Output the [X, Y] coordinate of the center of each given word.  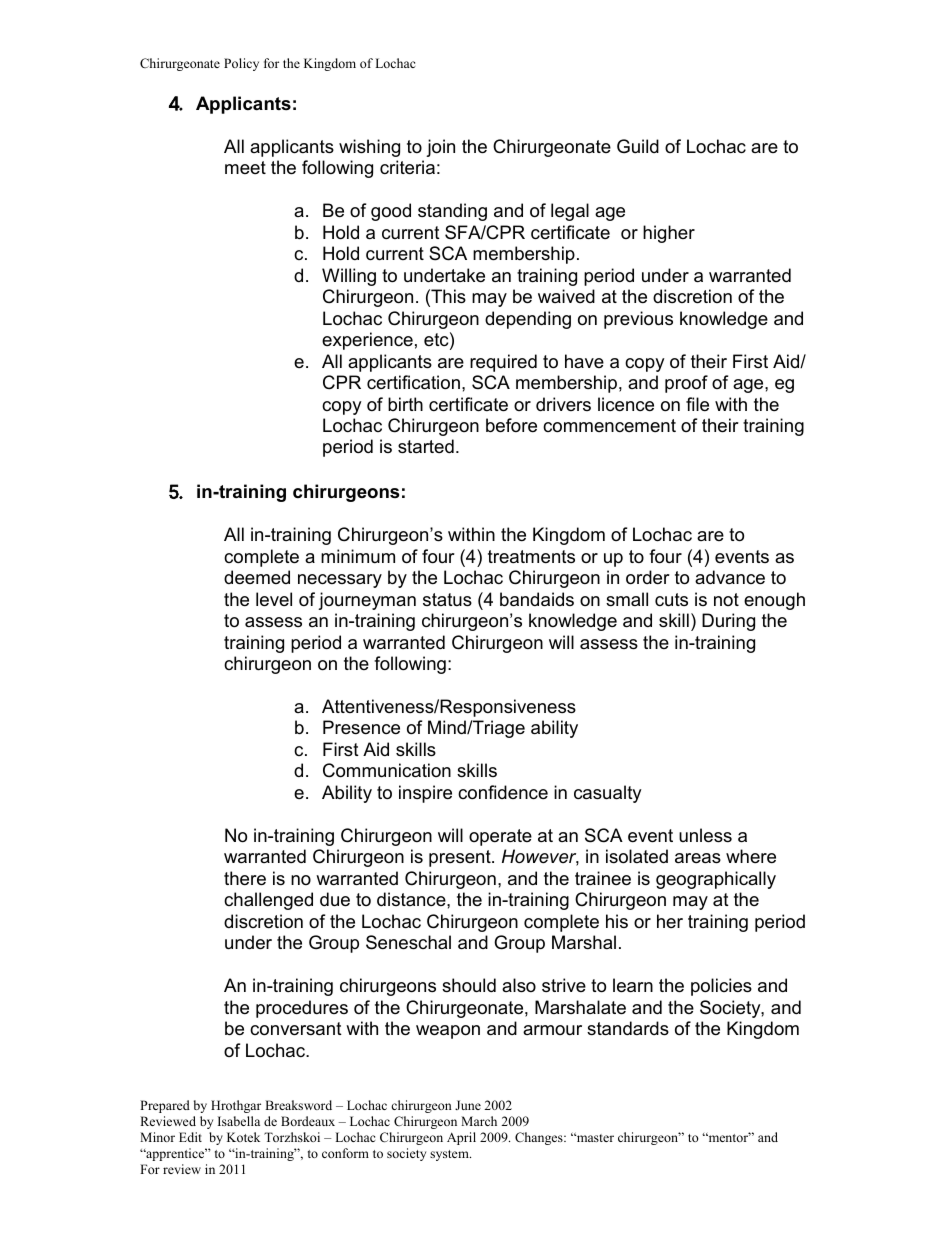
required [503, 363]
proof [686, 384]
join [440, 148]
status [447, 600]
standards [628, 1028]
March [479, 1121]
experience [367, 341]
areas [698, 858]
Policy [241, 64]
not [726, 599]
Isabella [239, 1121]
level [274, 599]
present [461, 858]
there [245, 878]
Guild [638, 146]
